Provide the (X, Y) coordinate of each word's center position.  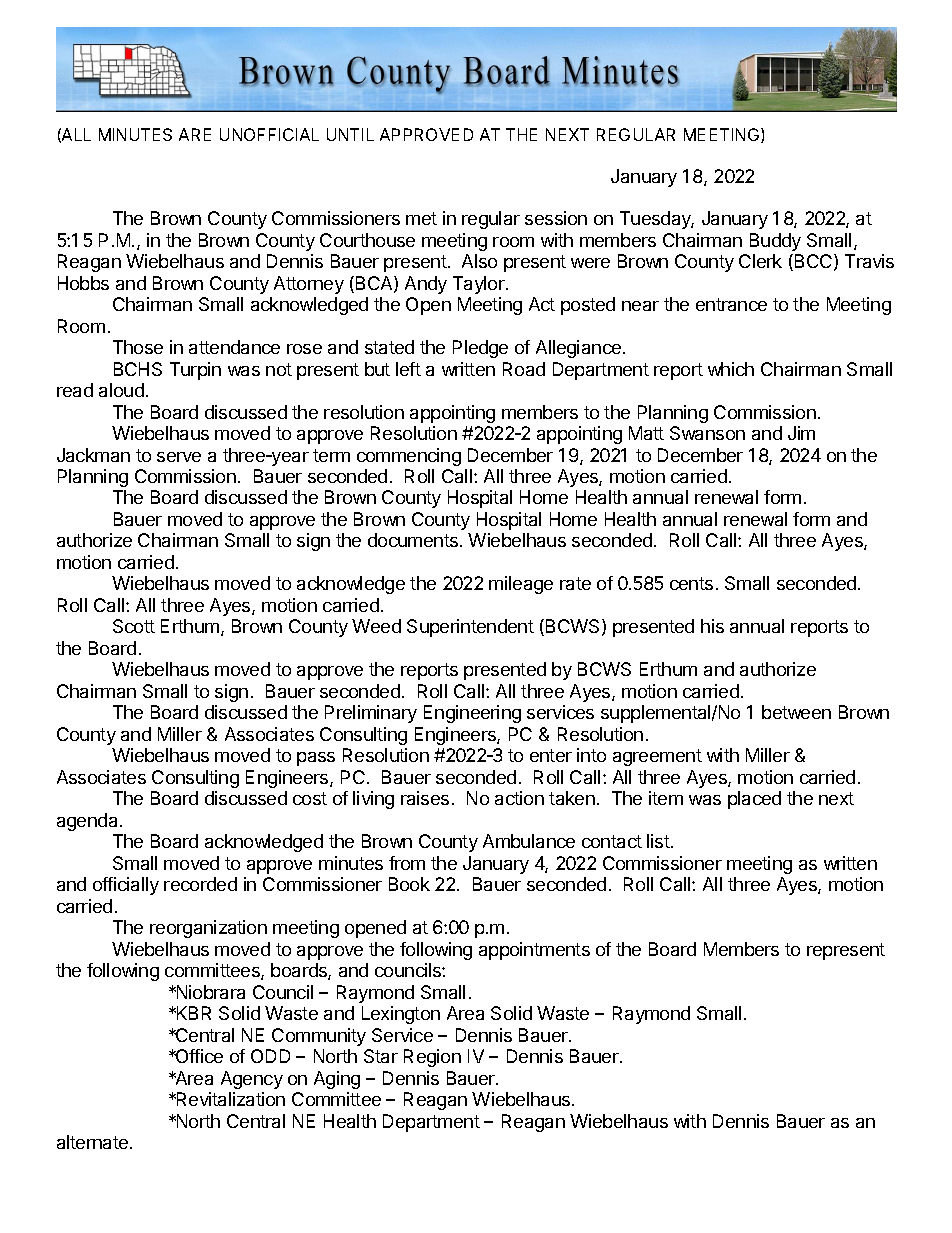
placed (754, 800)
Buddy (775, 242)
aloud (121, 390)
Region (432, 1058)
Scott (134, 626)
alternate (92, 1142)
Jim (801, 433)
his (712, 626)
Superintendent (470, 628)
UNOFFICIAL (269, 134)
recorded (200, 884)
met (421, 218)
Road (524, 369)
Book (409, 884)
